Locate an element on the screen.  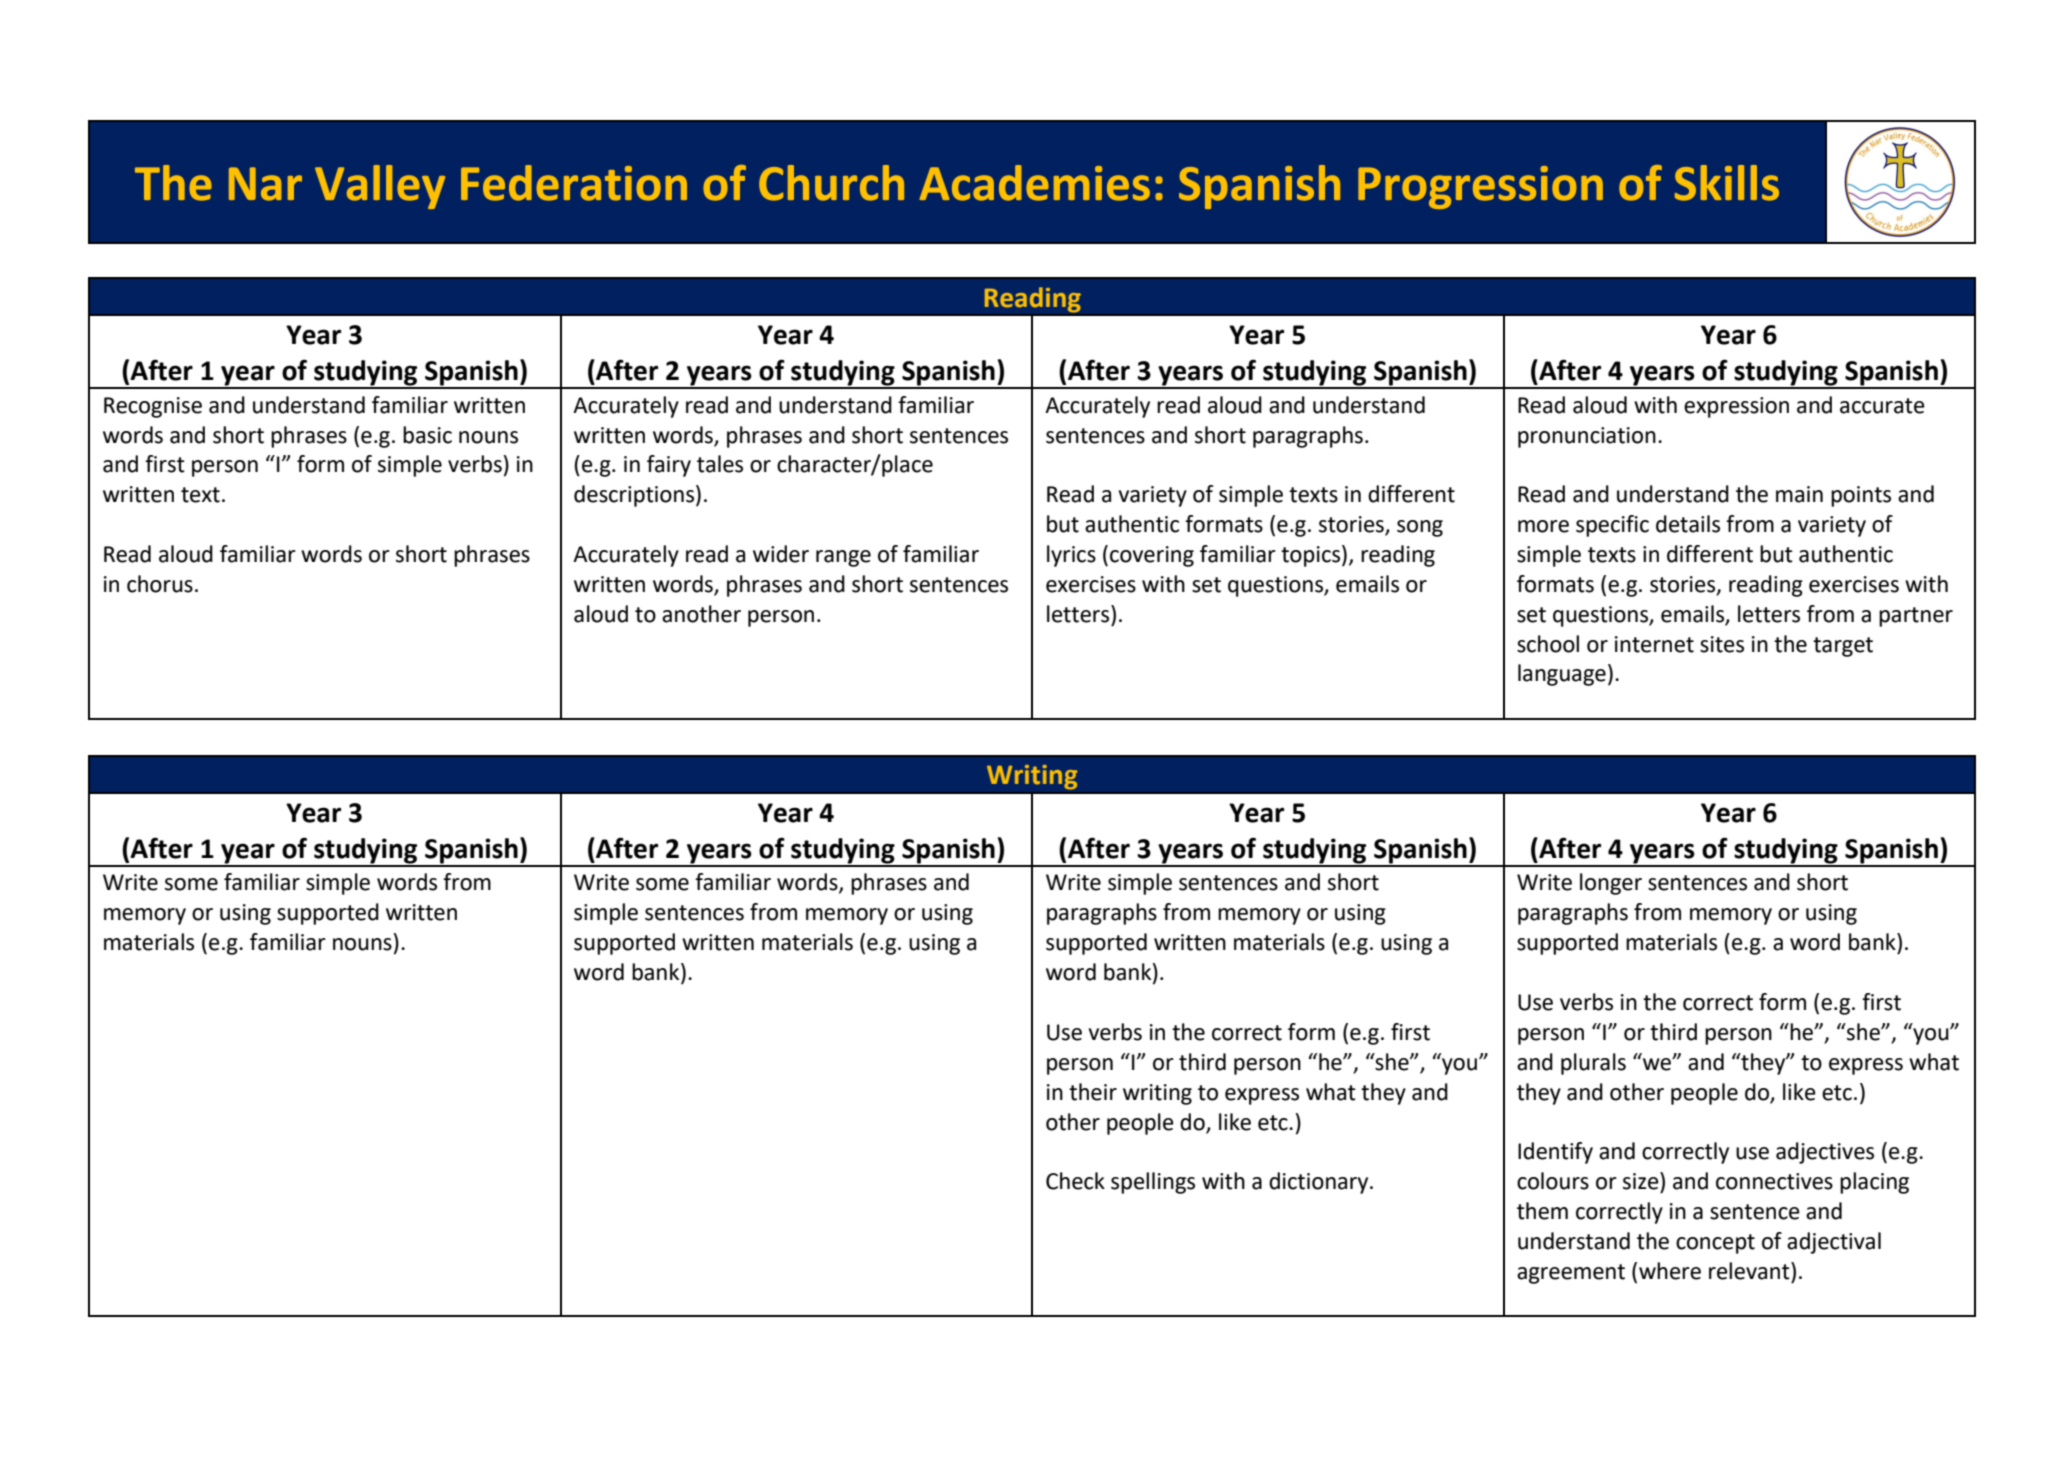
main is located at coordinates (1799, 494).
